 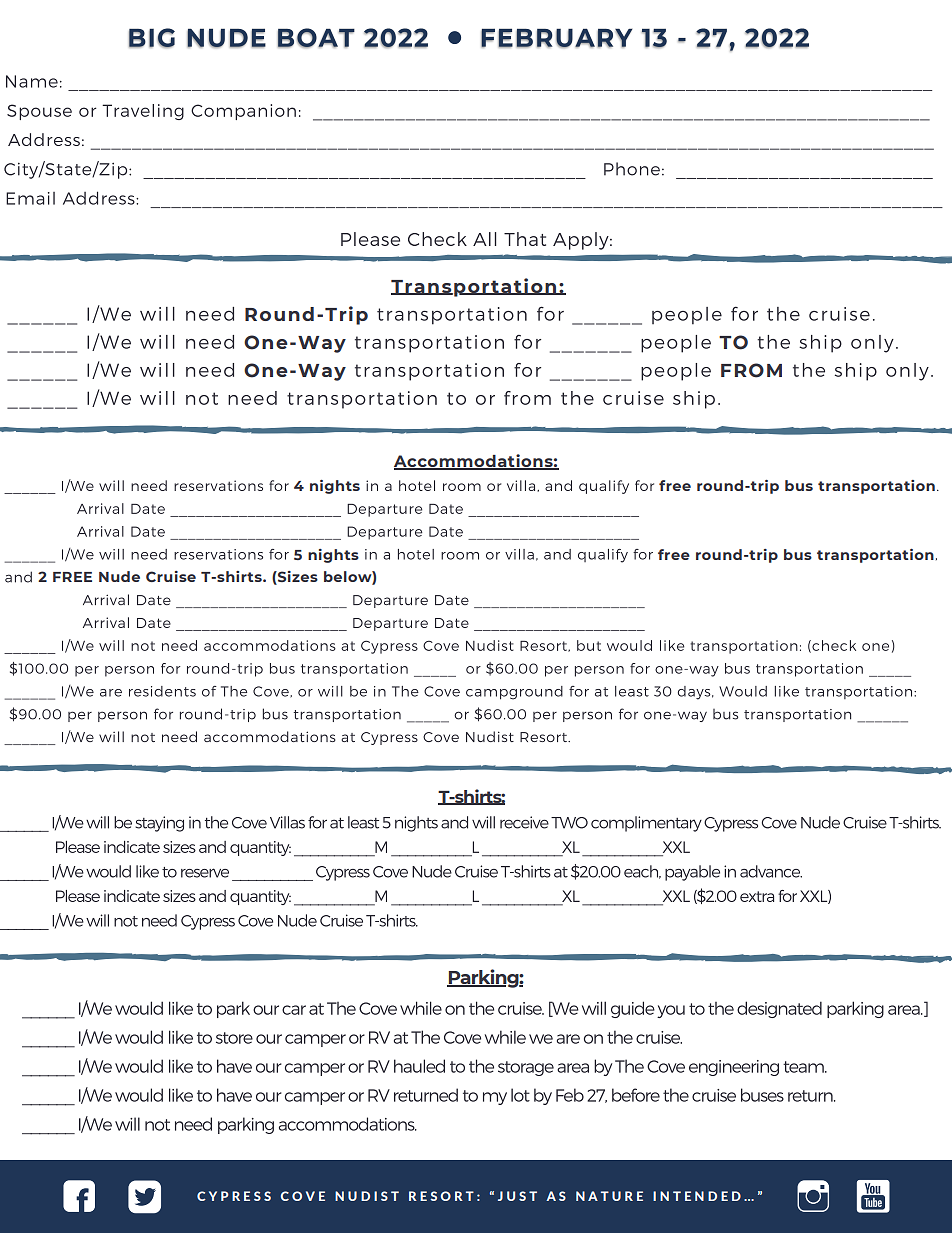 I want to click on residents, so click(x=162, y=691).
